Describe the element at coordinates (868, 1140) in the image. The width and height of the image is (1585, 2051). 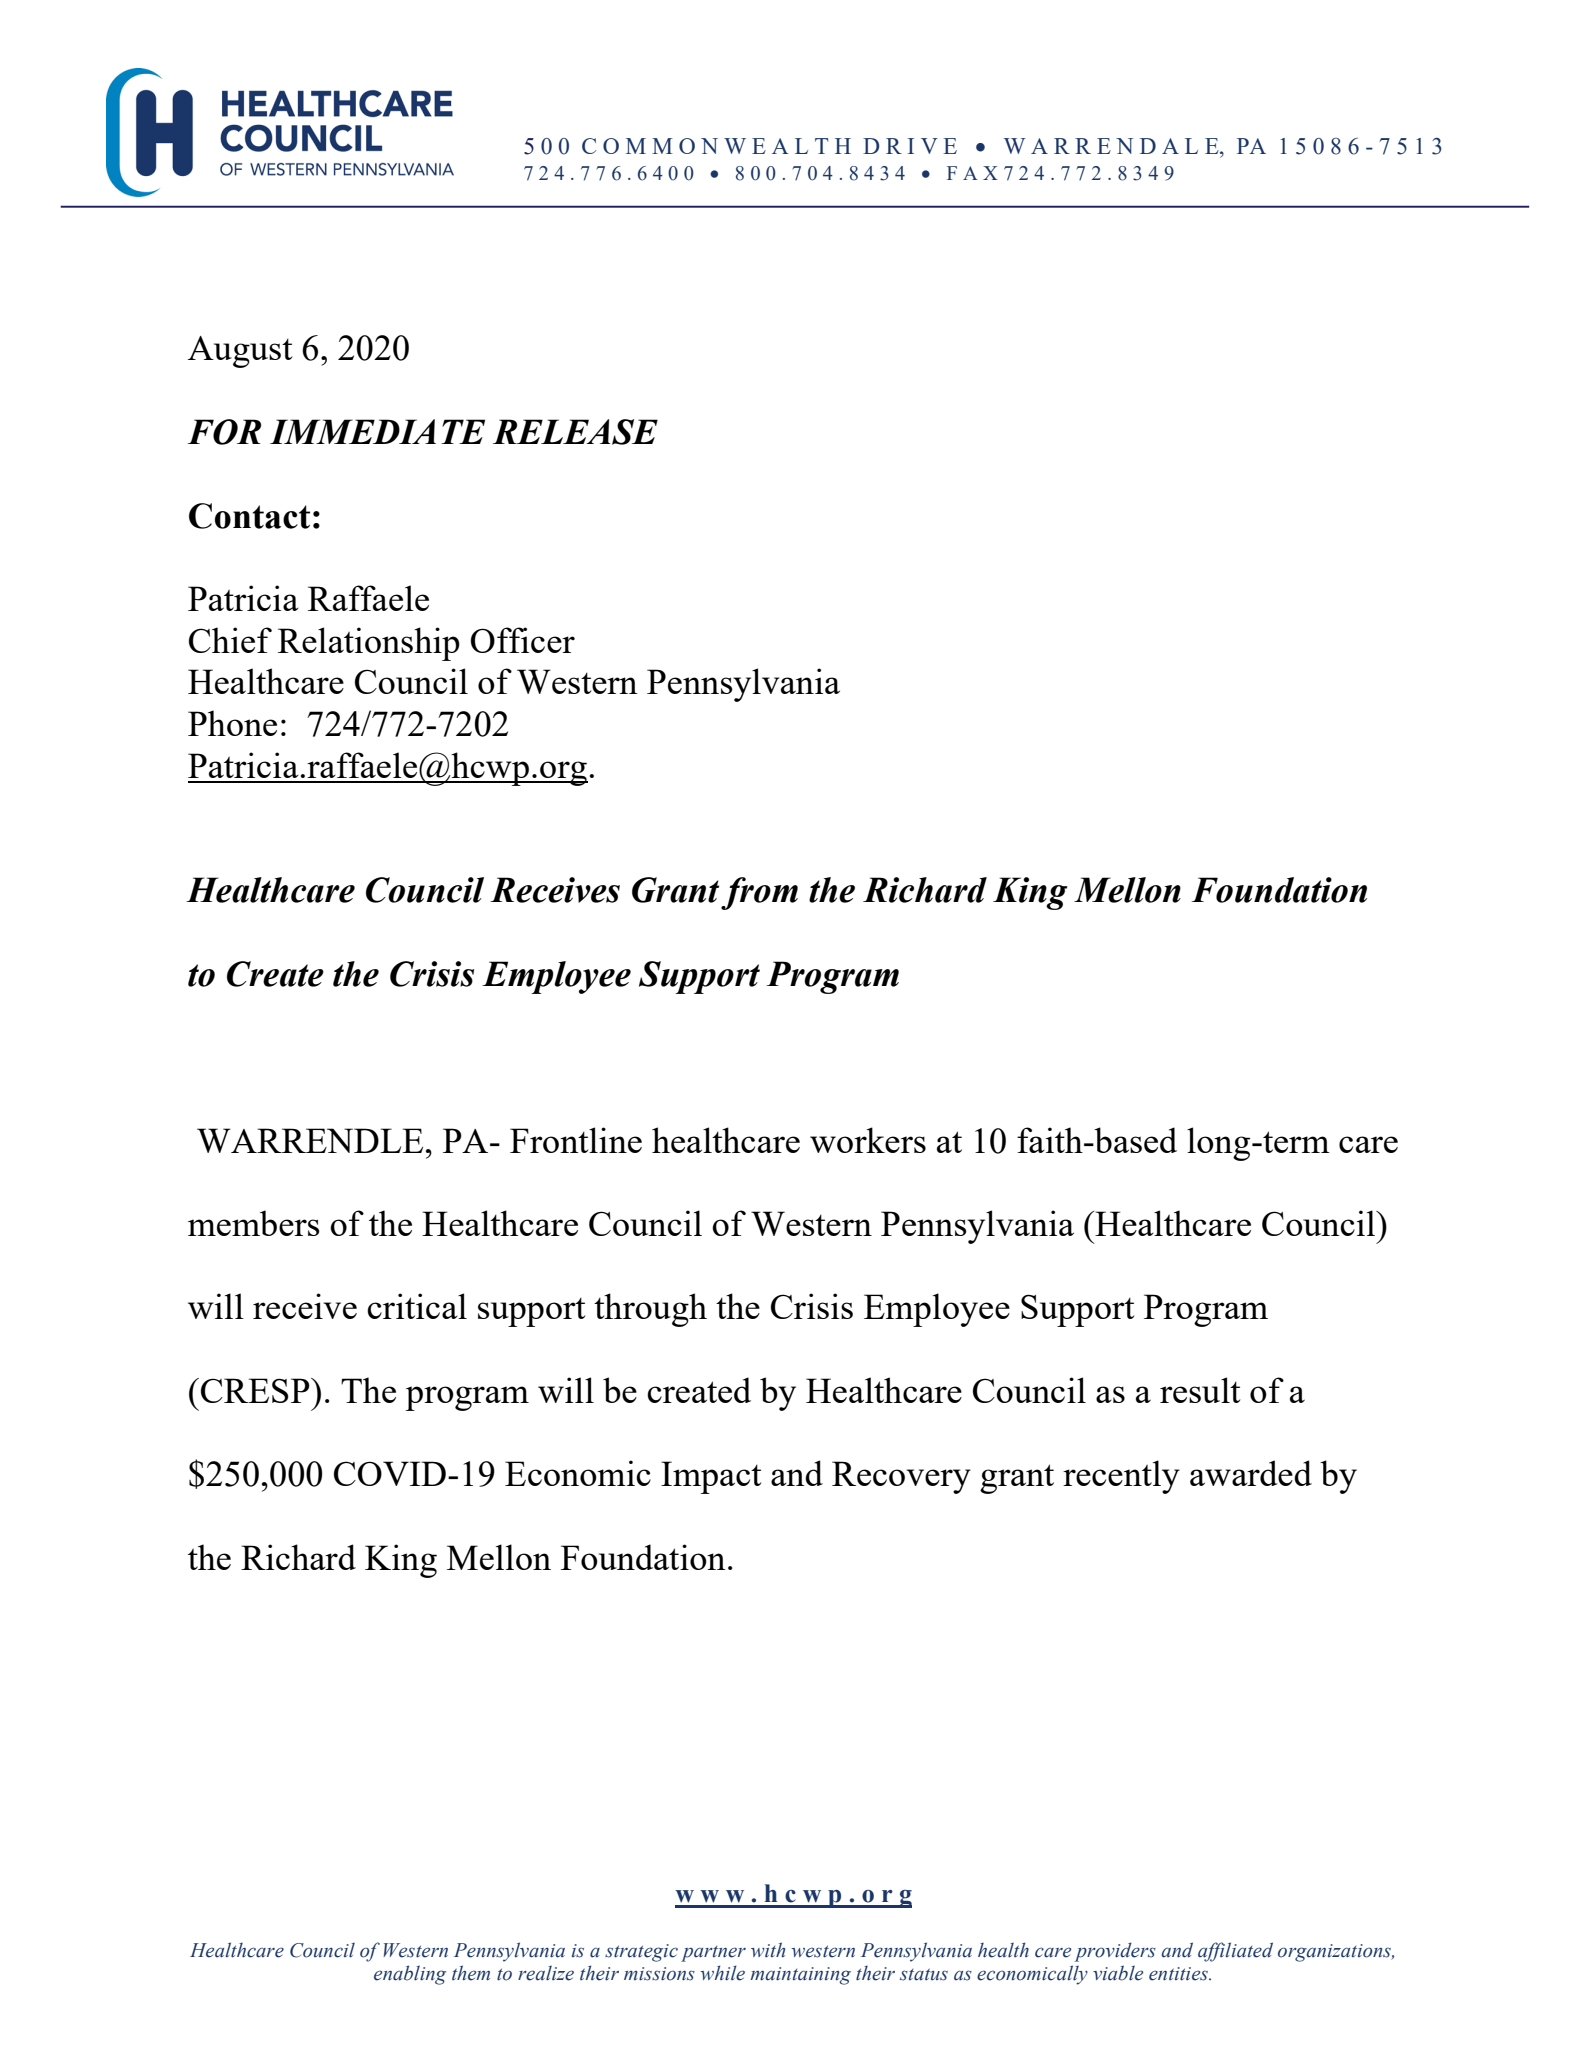
I see `workers` at that location.
